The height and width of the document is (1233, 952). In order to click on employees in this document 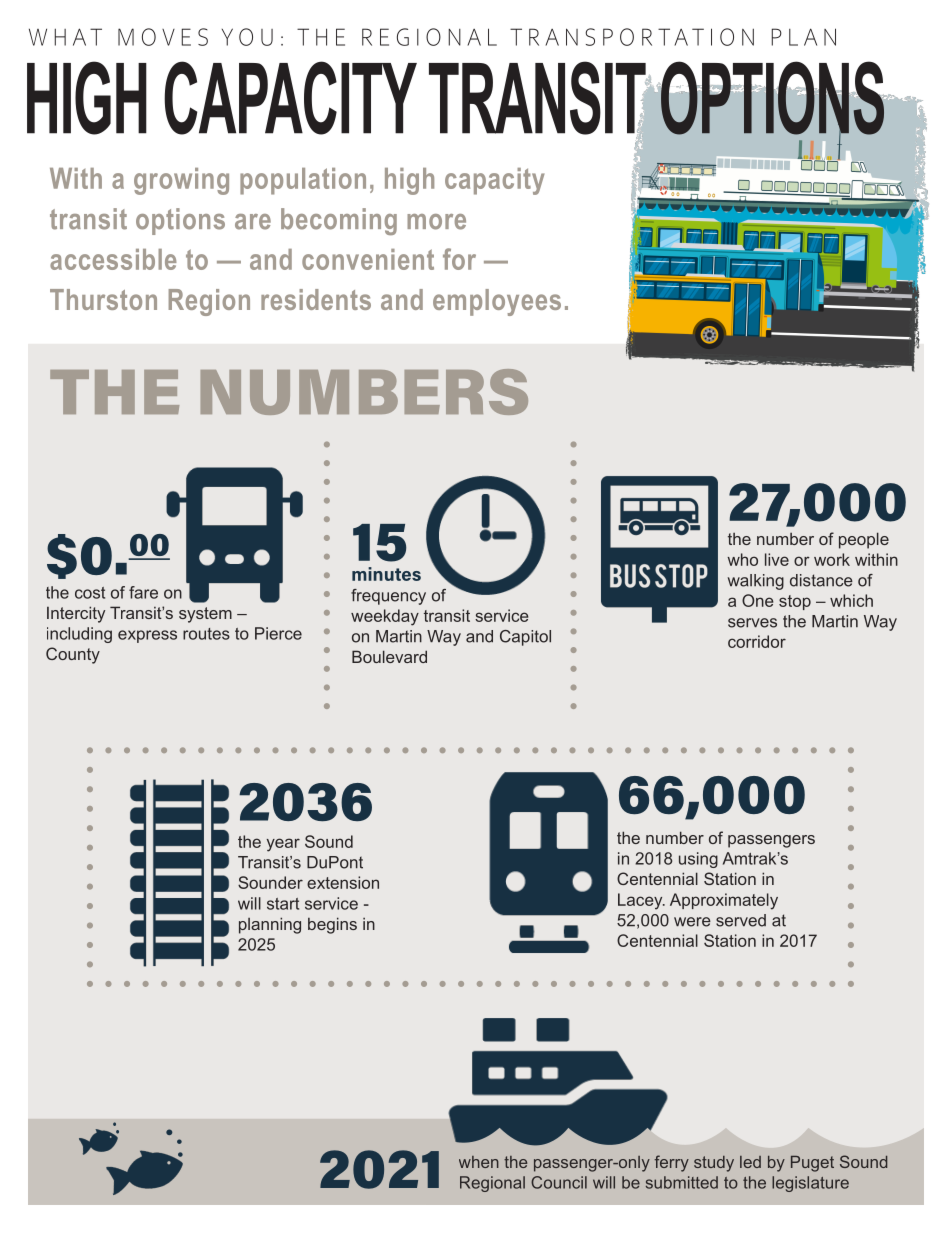, I will do `click(497, 302)`.
